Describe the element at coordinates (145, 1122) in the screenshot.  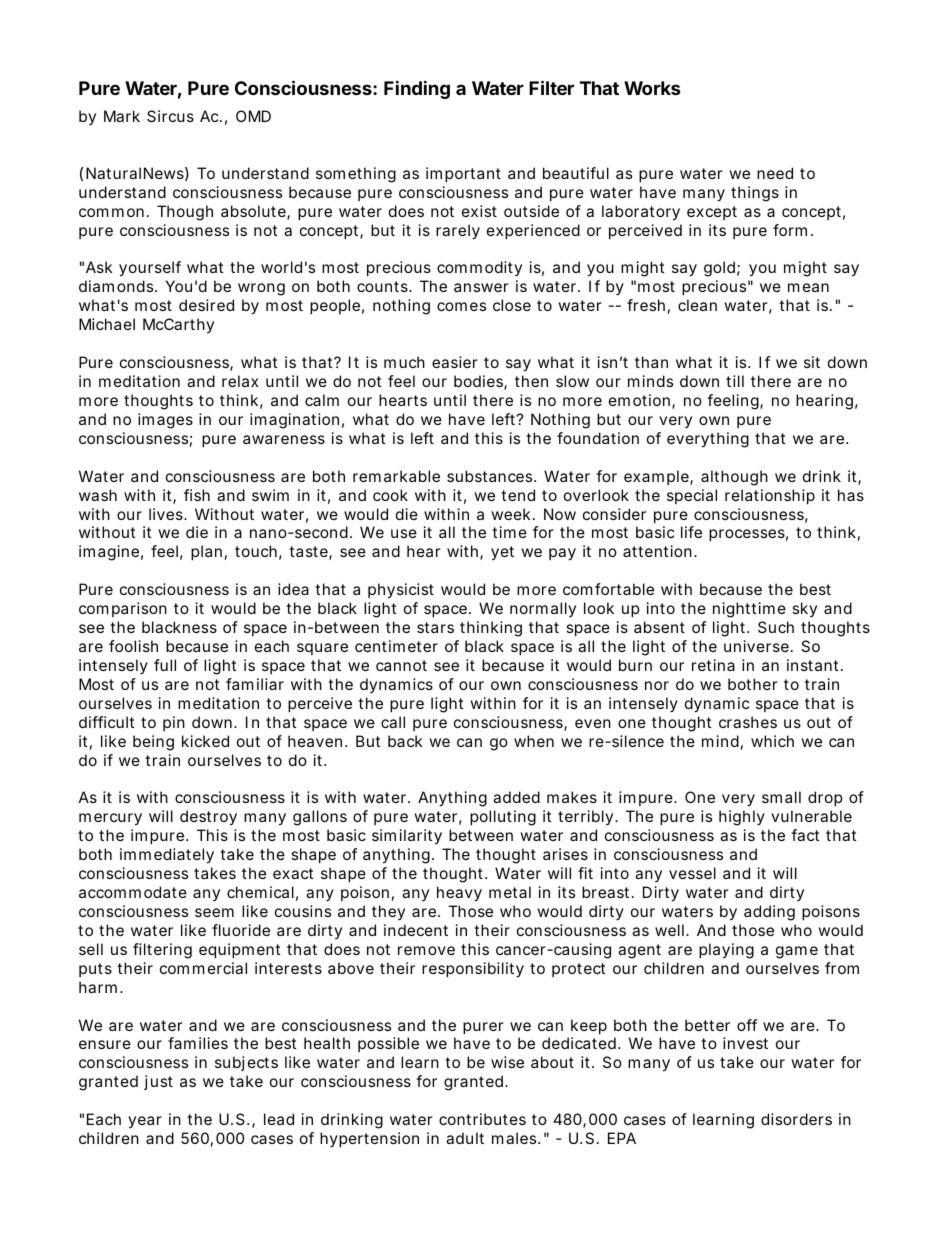
I see `year` at that location.
